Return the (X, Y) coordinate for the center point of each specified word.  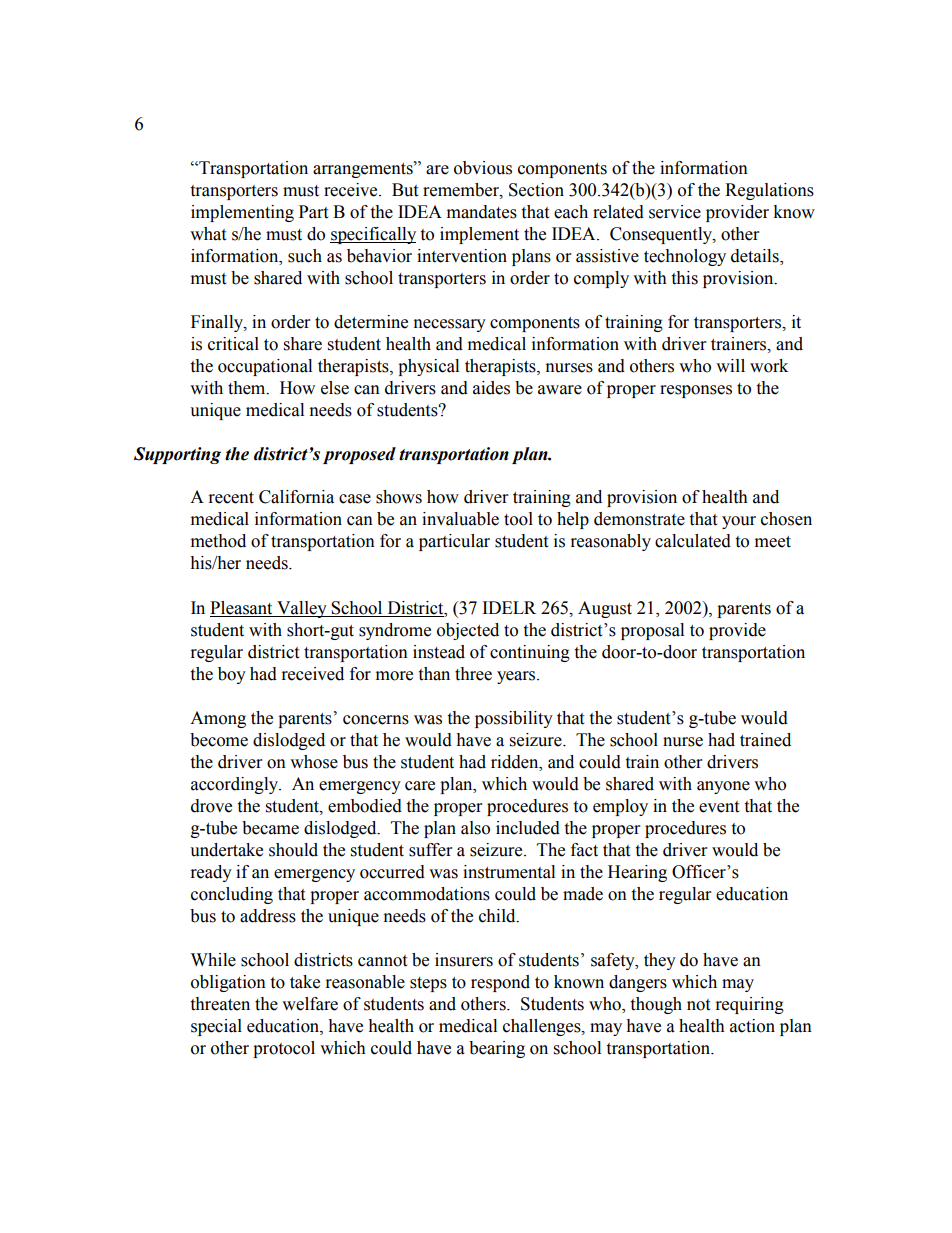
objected (468, 631)
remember (462, 190)
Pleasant (241, 608)
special (216, 1027)
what (208, 234)
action (752, 1026)
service (675, 212)
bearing (497, 1049)
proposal (652, 631)
